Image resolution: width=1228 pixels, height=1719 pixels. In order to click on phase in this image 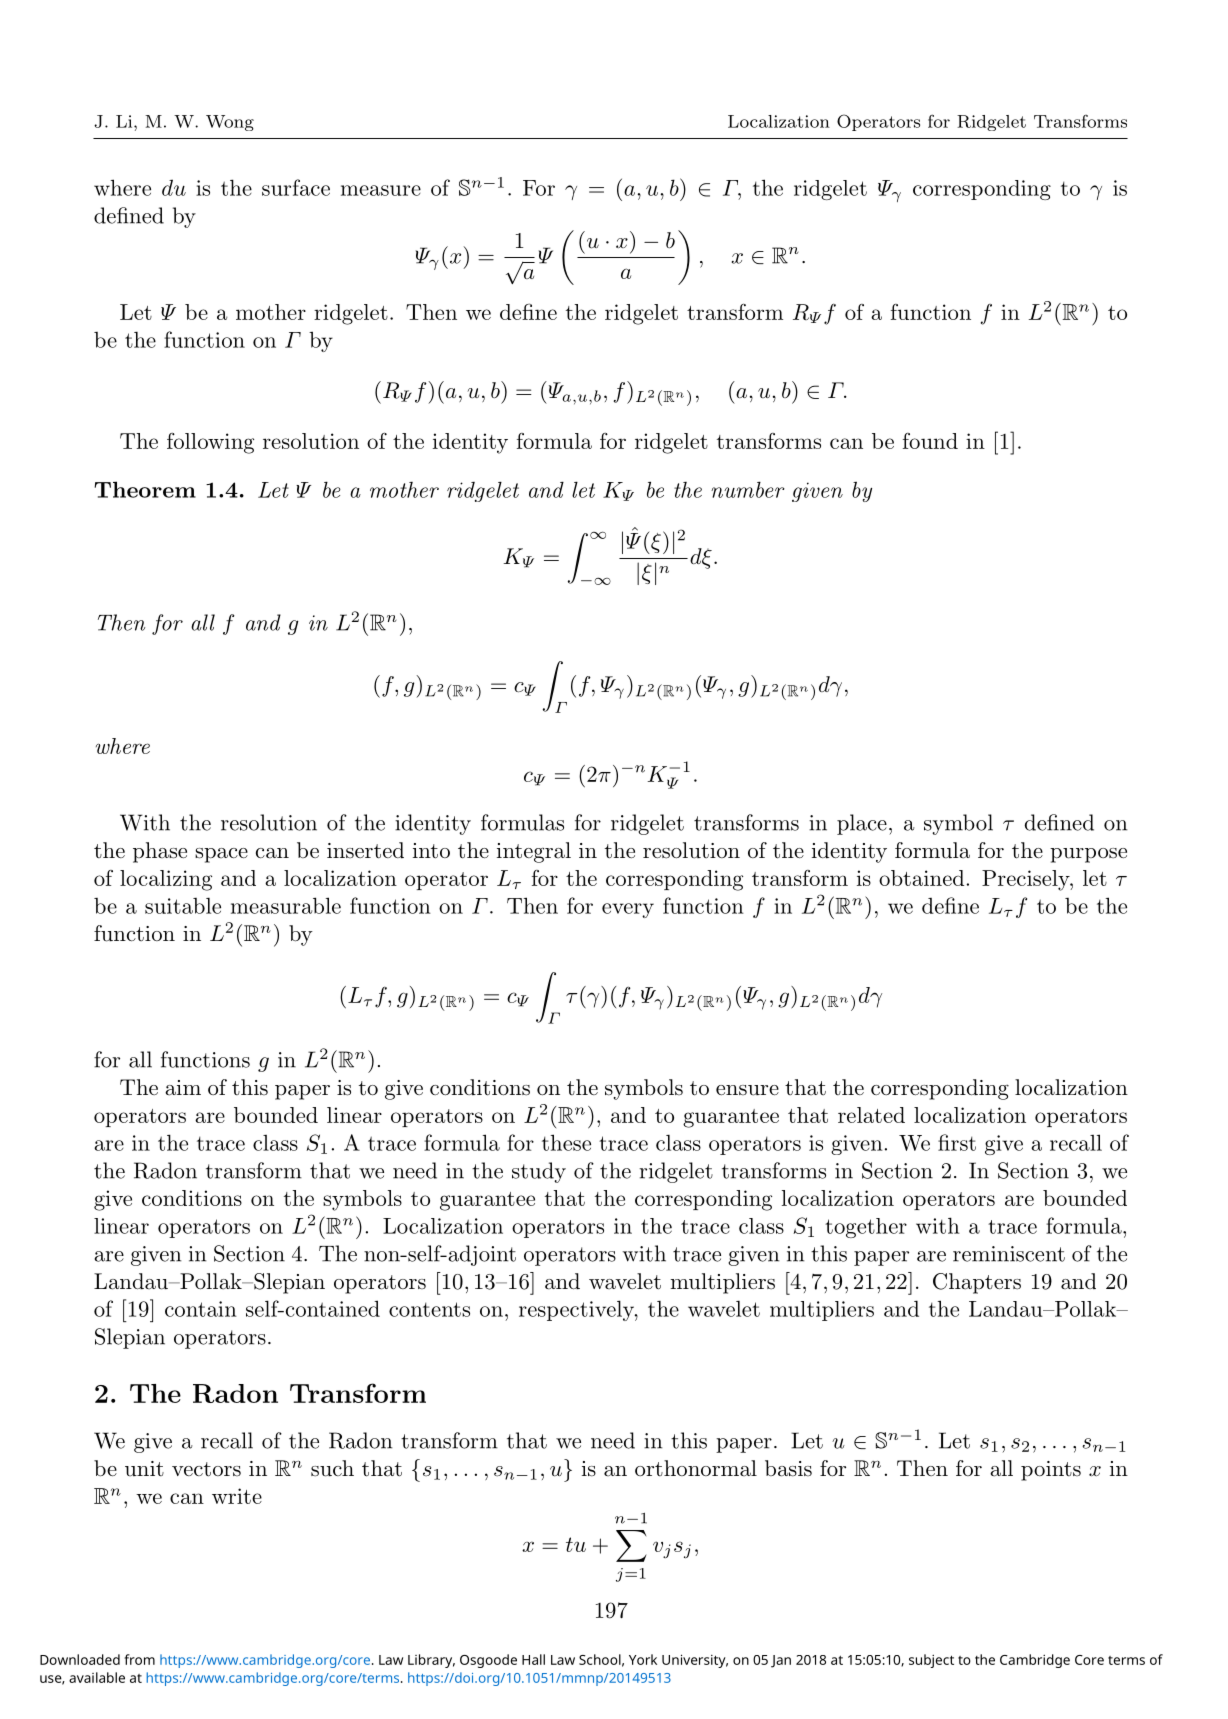, I will do `click(160, 852)`.
